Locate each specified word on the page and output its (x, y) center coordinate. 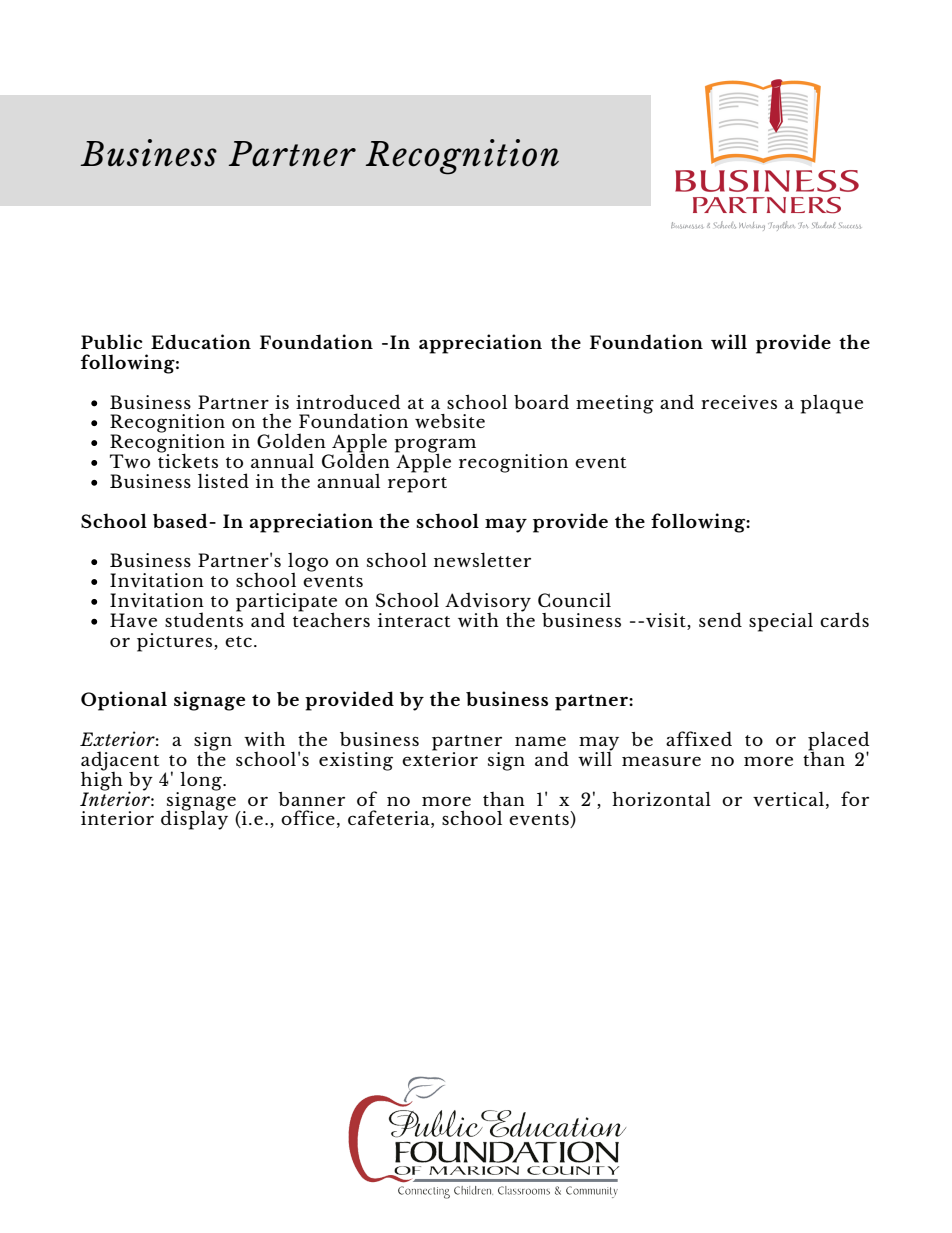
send (720, 619)
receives (739, 402)
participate (286, 603)
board (541, 401)
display (194, 819)
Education (201, 341)
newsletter (482, 559)
